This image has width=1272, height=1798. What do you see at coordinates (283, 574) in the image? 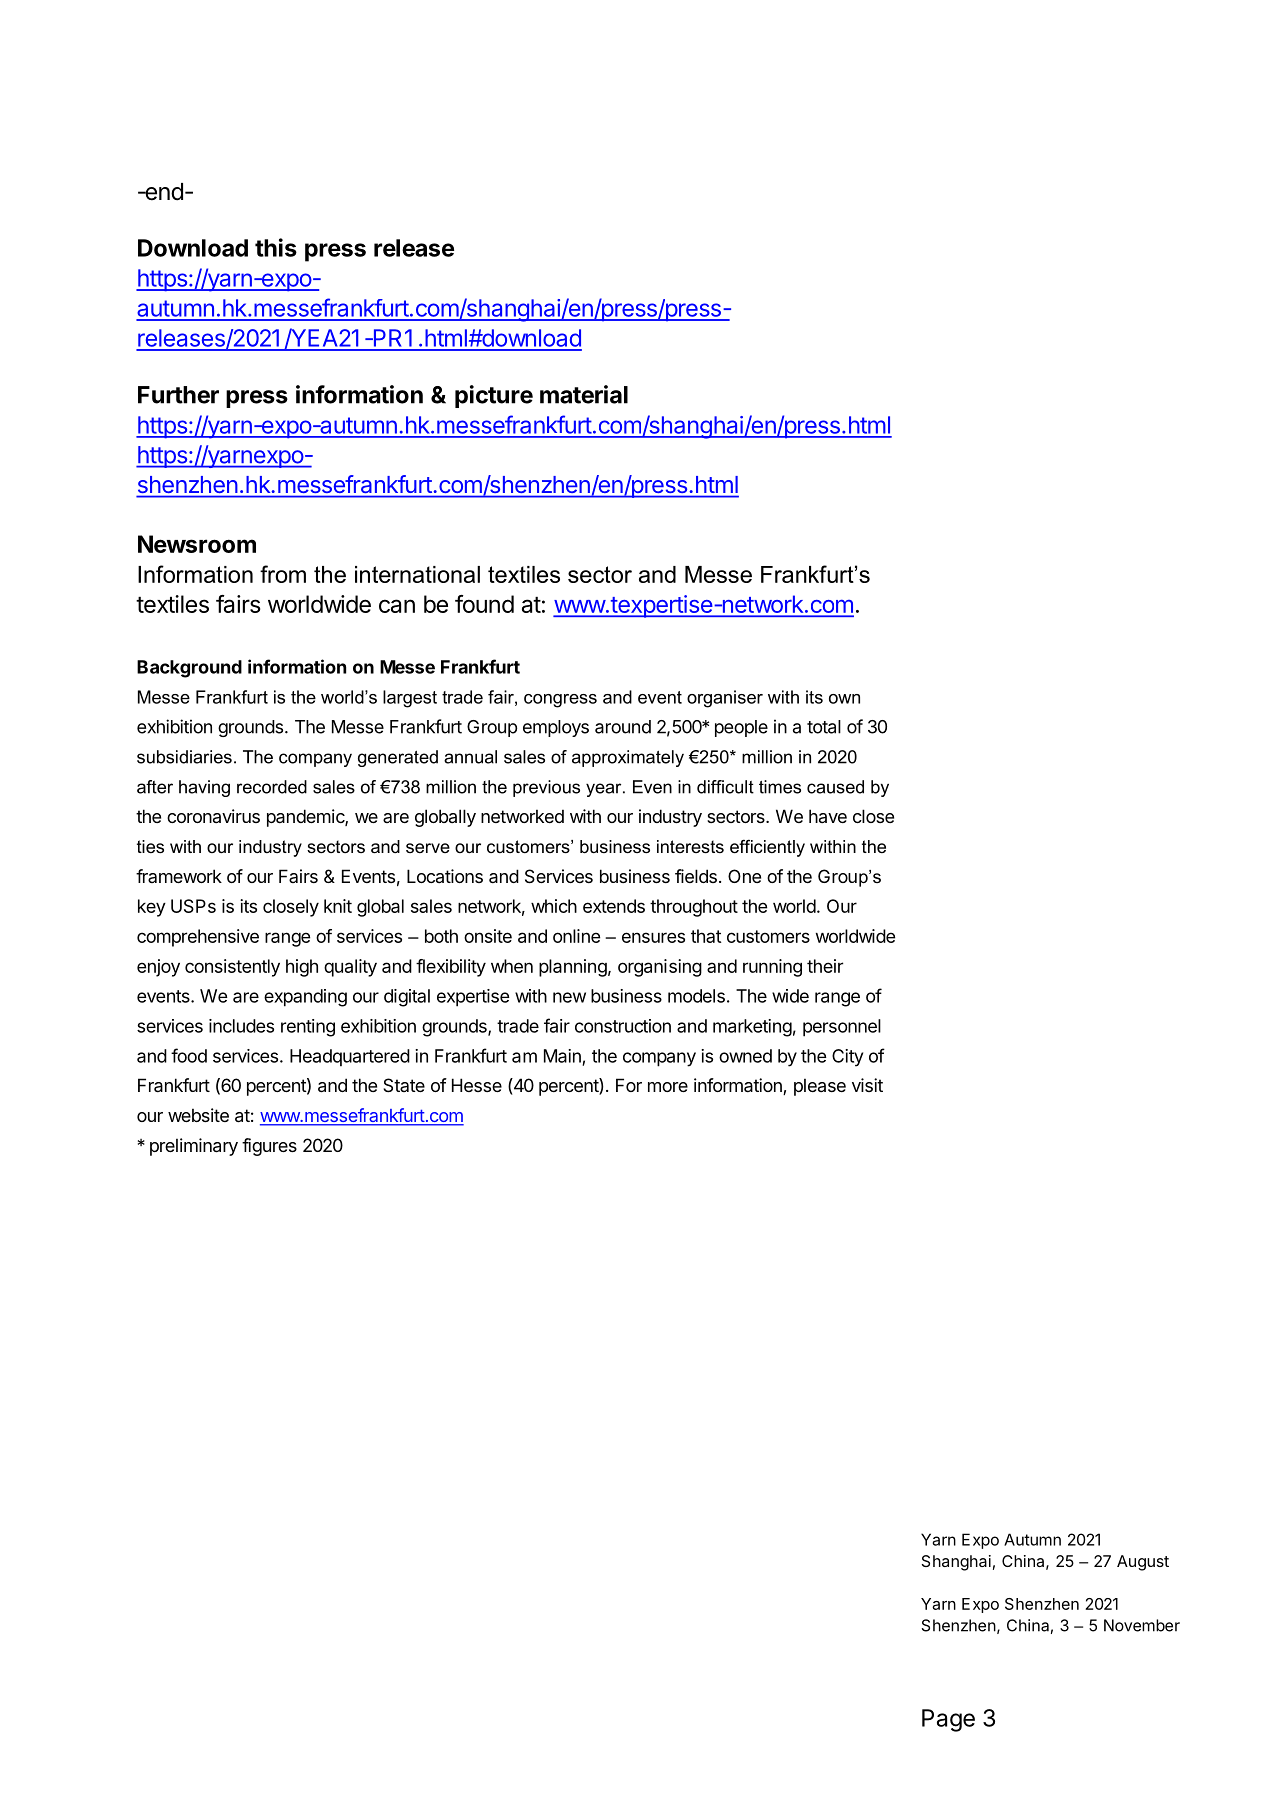
I see `from` at bounding box center [283, 574].
